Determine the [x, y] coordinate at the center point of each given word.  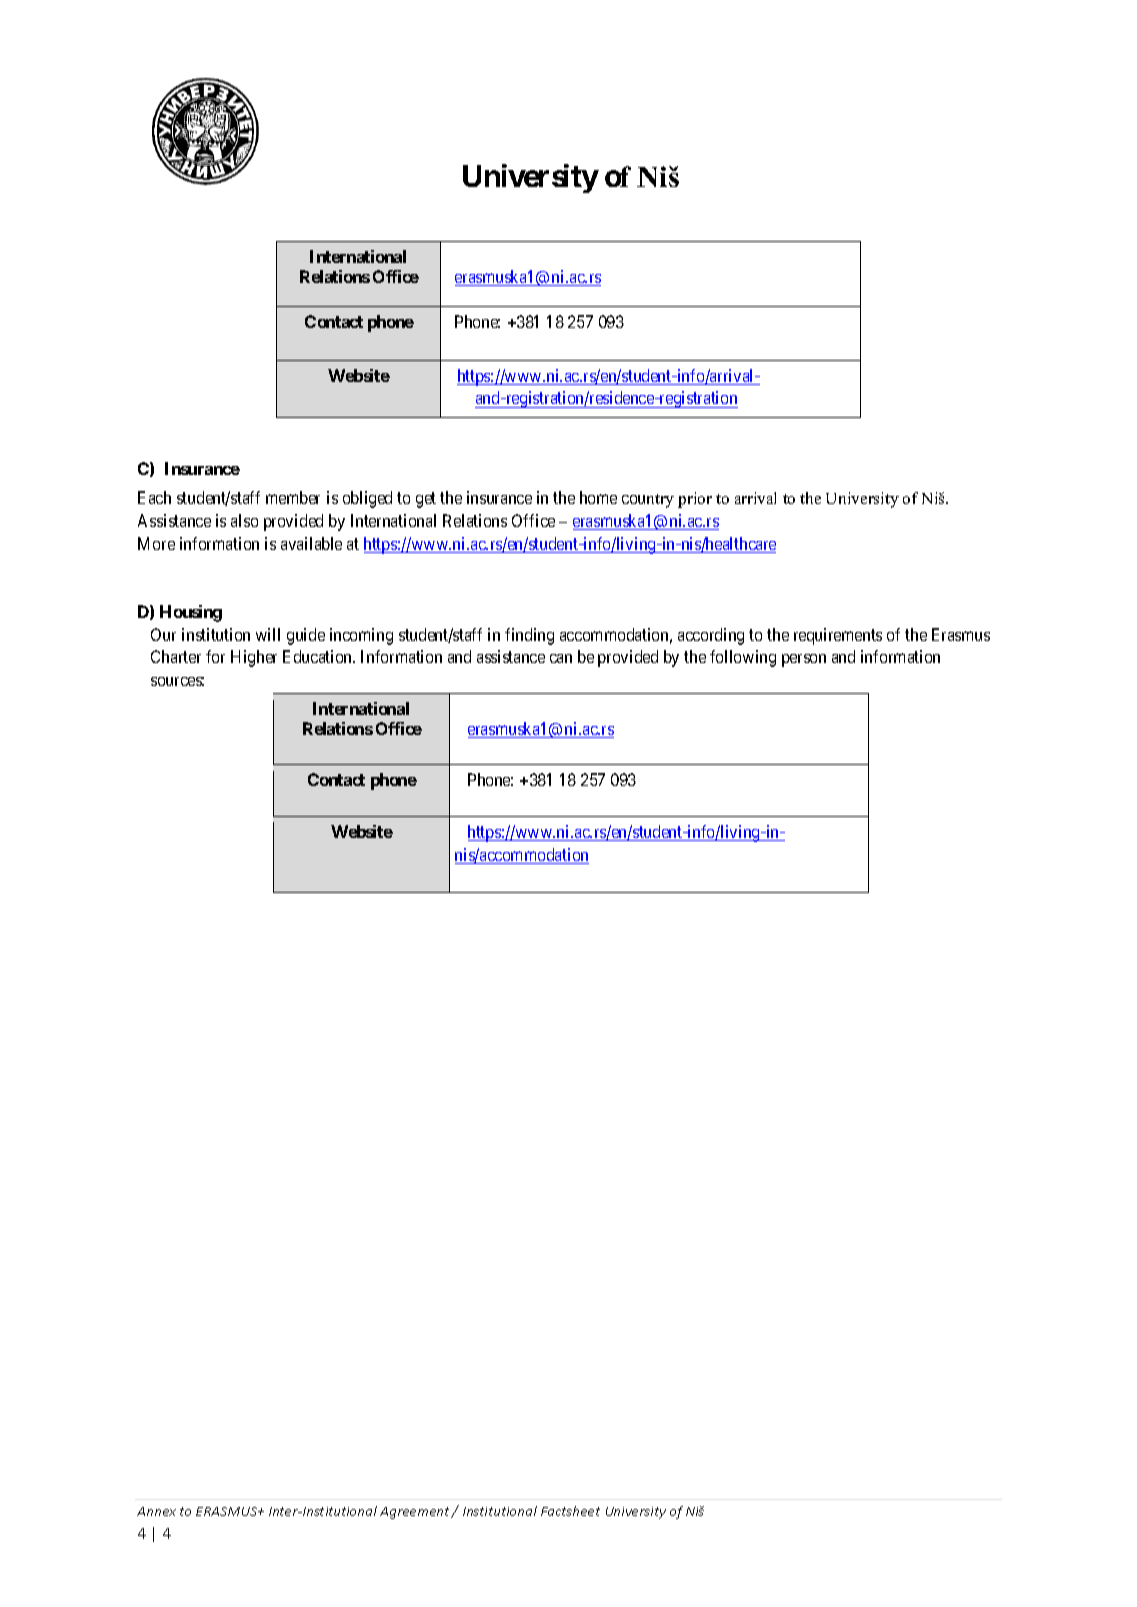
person [804, 660]
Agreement [416, 1513]
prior [695, 500]
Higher [254, 658]
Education [319, 656]
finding [529, 636]
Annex [156, 1511]
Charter [176, 656]
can [561, 658]
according [711, 636]
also [244, 520]
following [743, 658]
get [426, 500]
